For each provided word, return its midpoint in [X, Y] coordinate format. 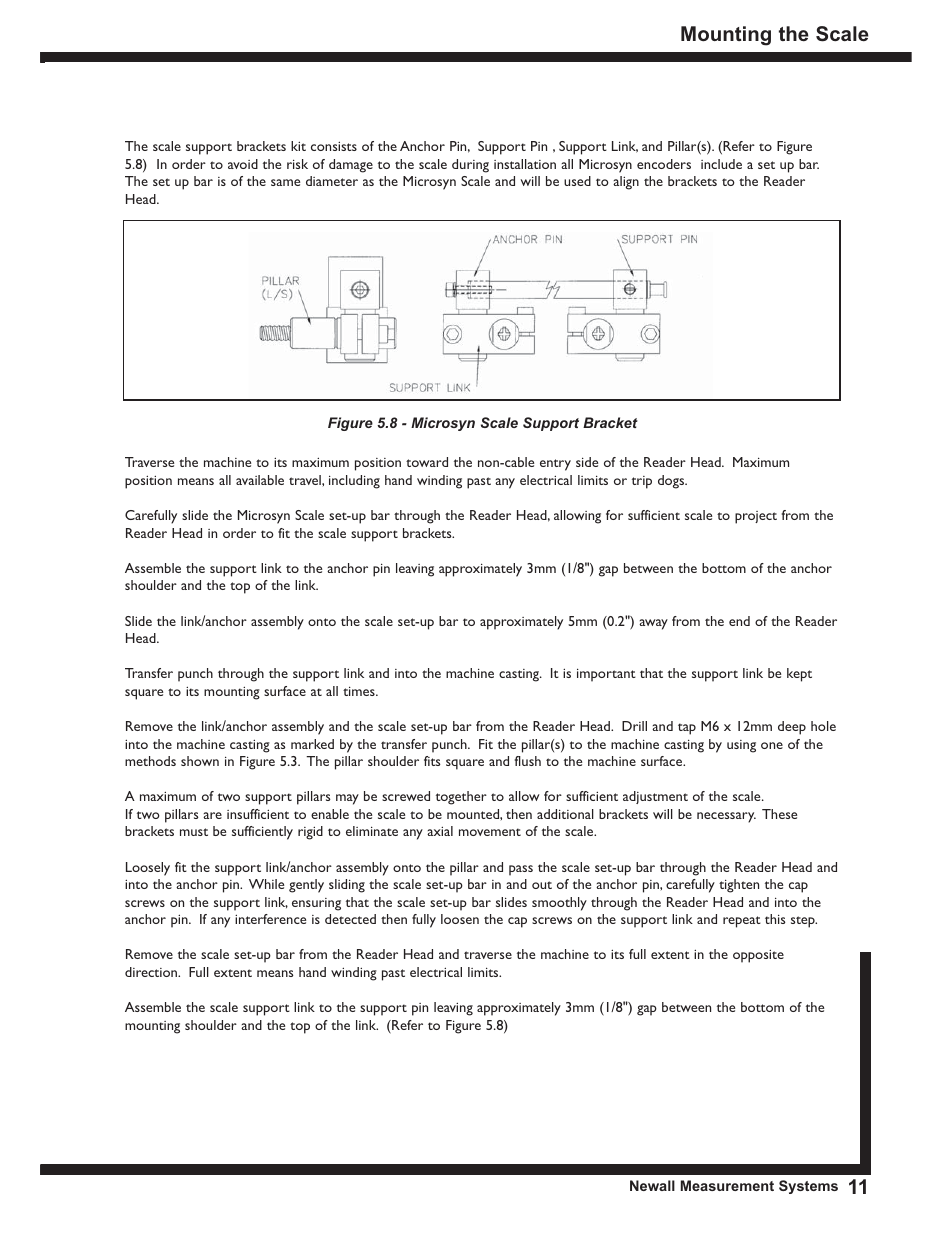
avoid [243, 164]
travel [306, 480]
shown [200, 761]
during [470, 166]
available [260, 480]
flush [528, 761]
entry [555, 465]
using [741, 746]
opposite [758, 956]
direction [152, 972]
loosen [460, 919]
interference [270, 919]
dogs [672, 482]
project [756, 517]
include [721, 164]
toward [427, 462]
